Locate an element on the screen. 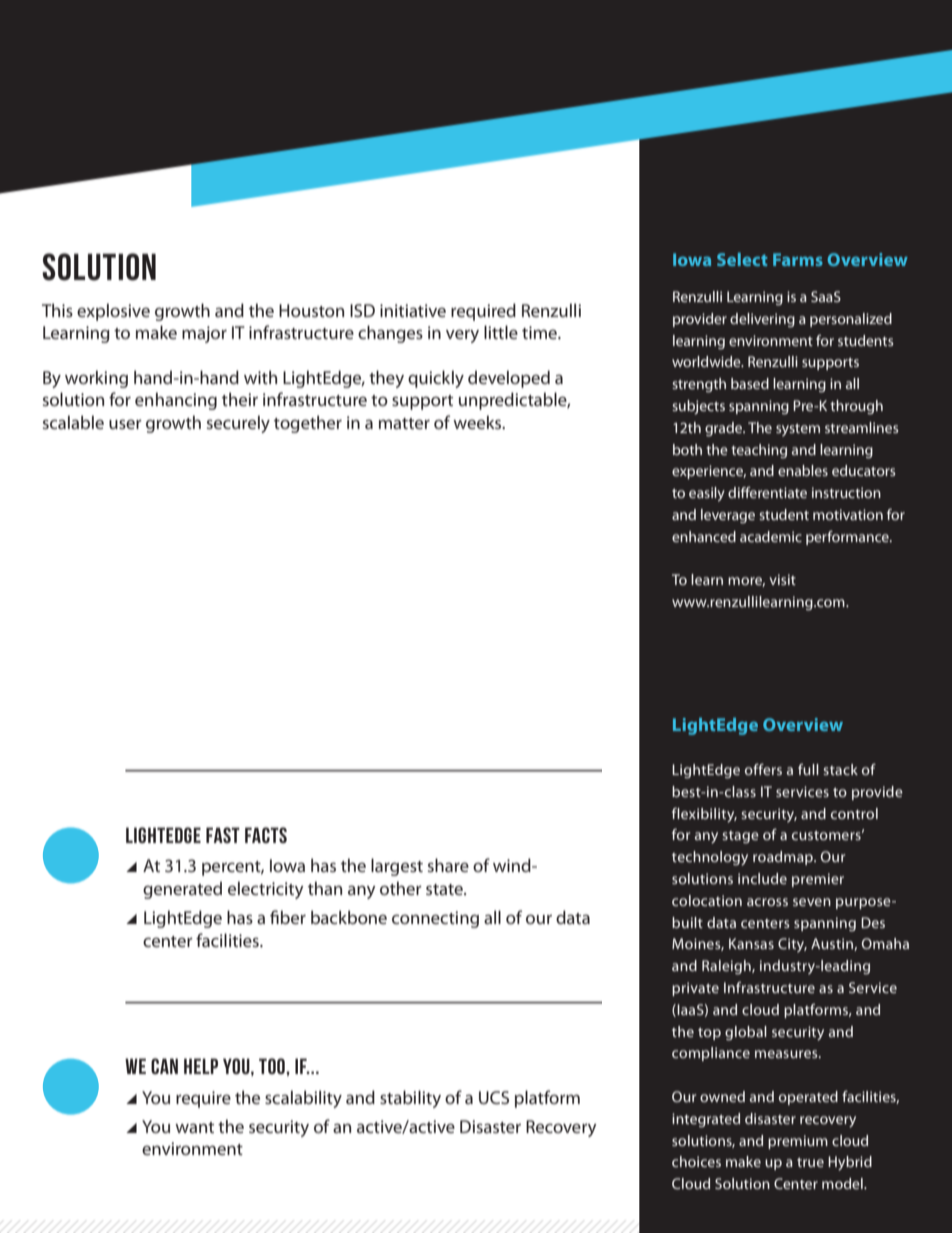 Image resolution: width=952 pixels, height=1233 pixels. user is located at coordinates (125, 424).
